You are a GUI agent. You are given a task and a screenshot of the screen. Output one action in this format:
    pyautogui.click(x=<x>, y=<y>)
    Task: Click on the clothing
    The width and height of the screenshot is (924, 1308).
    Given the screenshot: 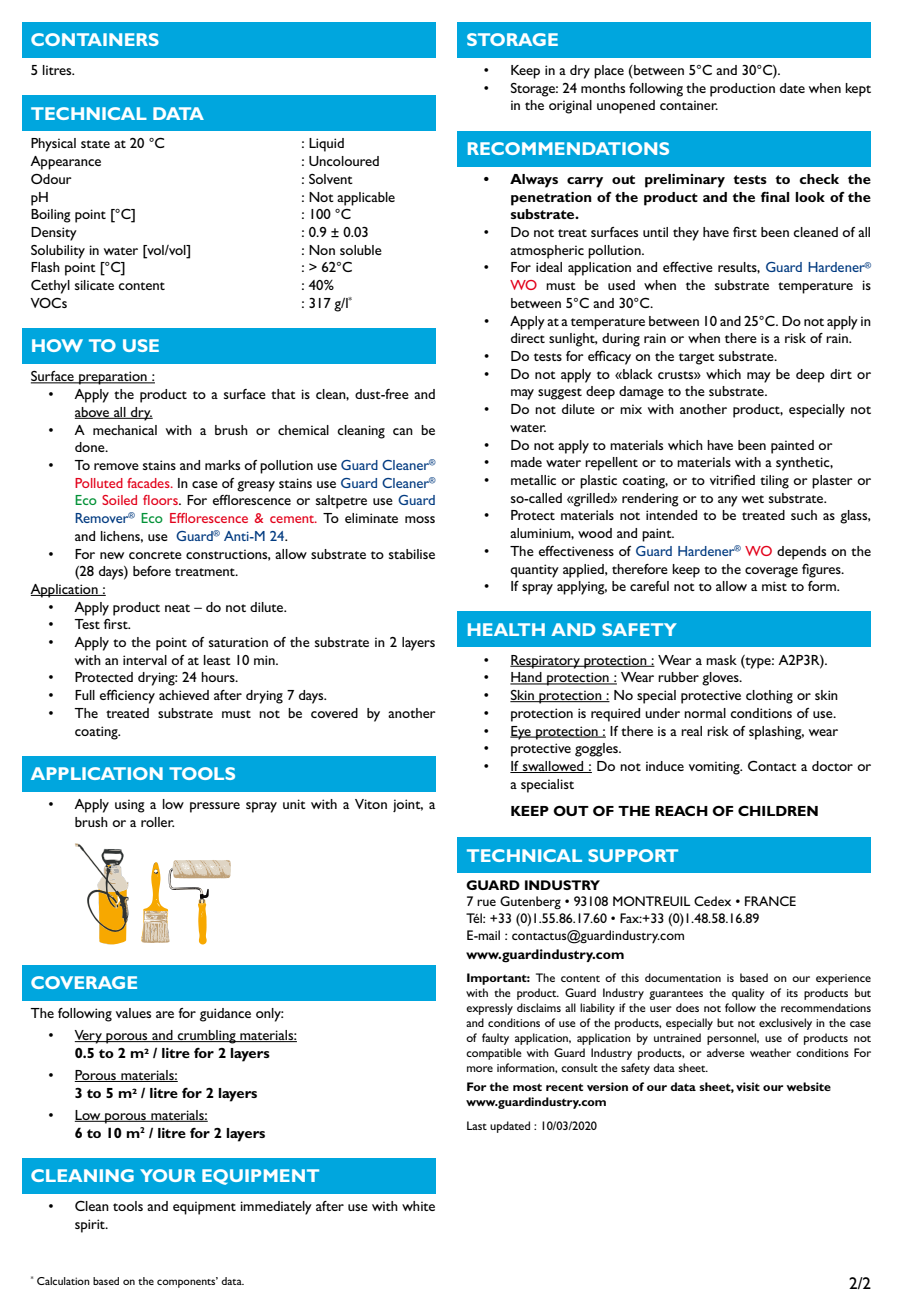 What is the action you would take?
    pyautogui.click(x=769, y=697)
